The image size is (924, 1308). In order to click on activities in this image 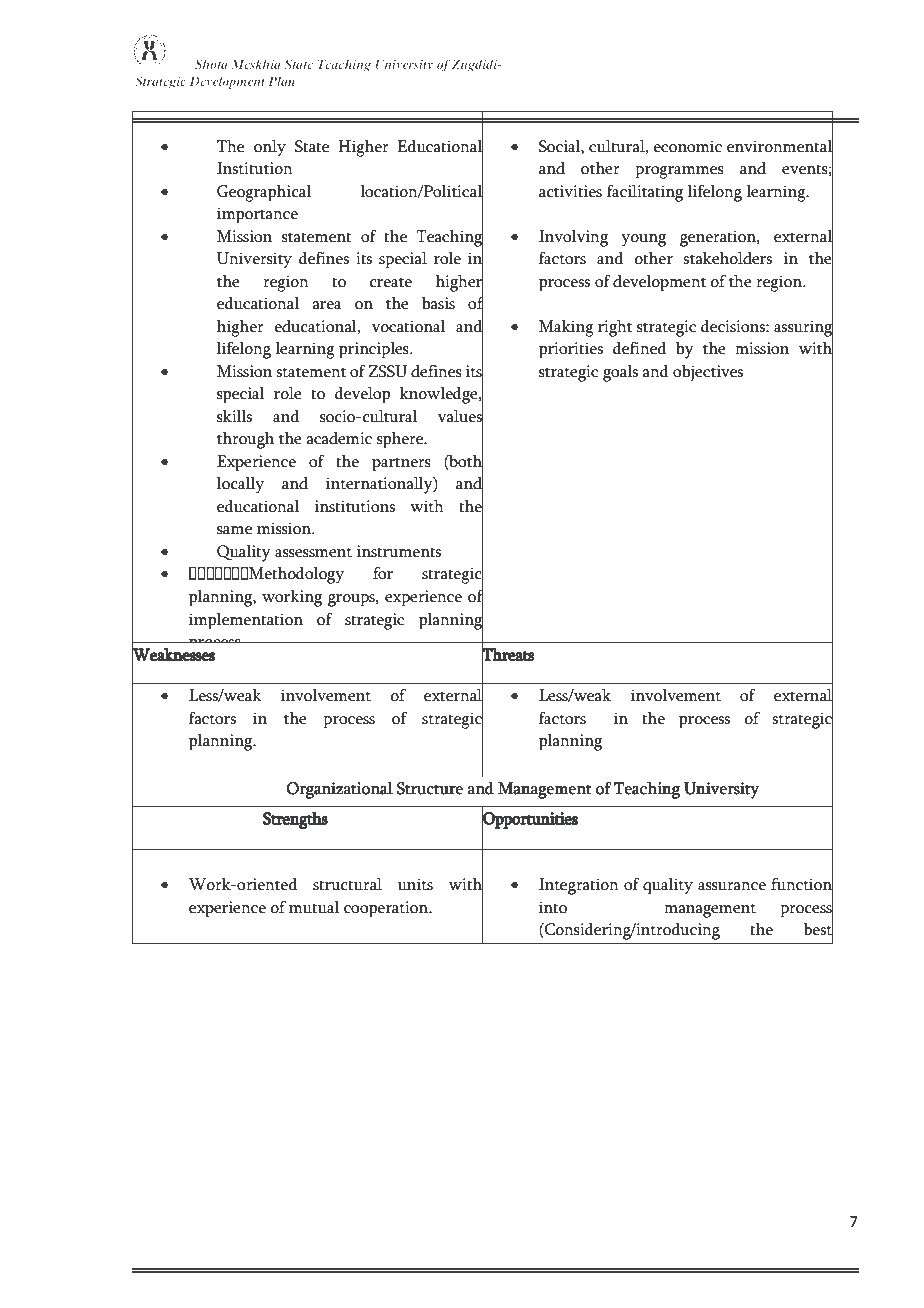, I will do `click(570, 191)`.
